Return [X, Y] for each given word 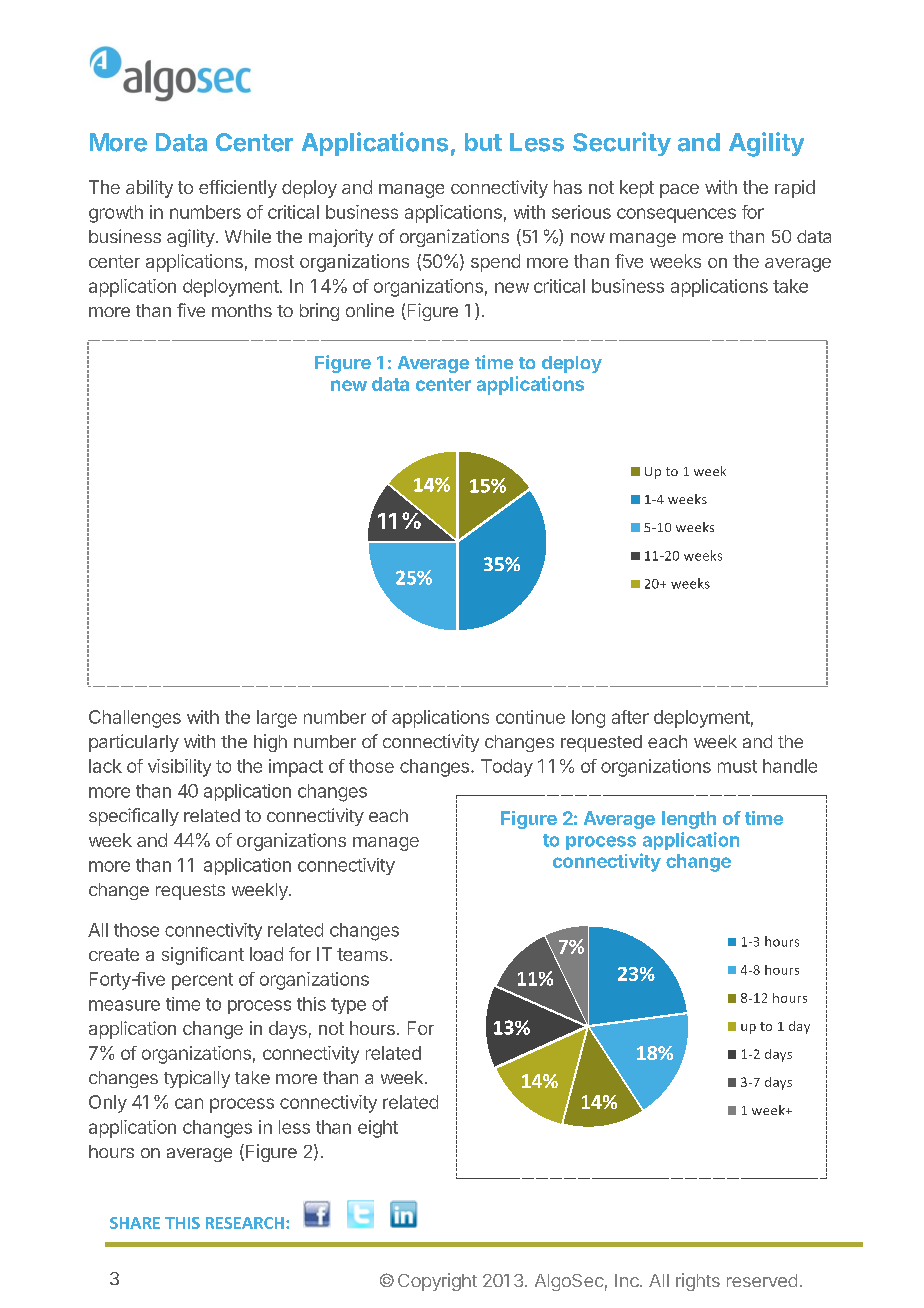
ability [149, 189]
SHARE [135, 1223]
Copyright [437, 1282]
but [483, 142]
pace [679, 191]
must [737, 766]
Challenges [135, 719]
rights [698, 1282]
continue [530, 717]
